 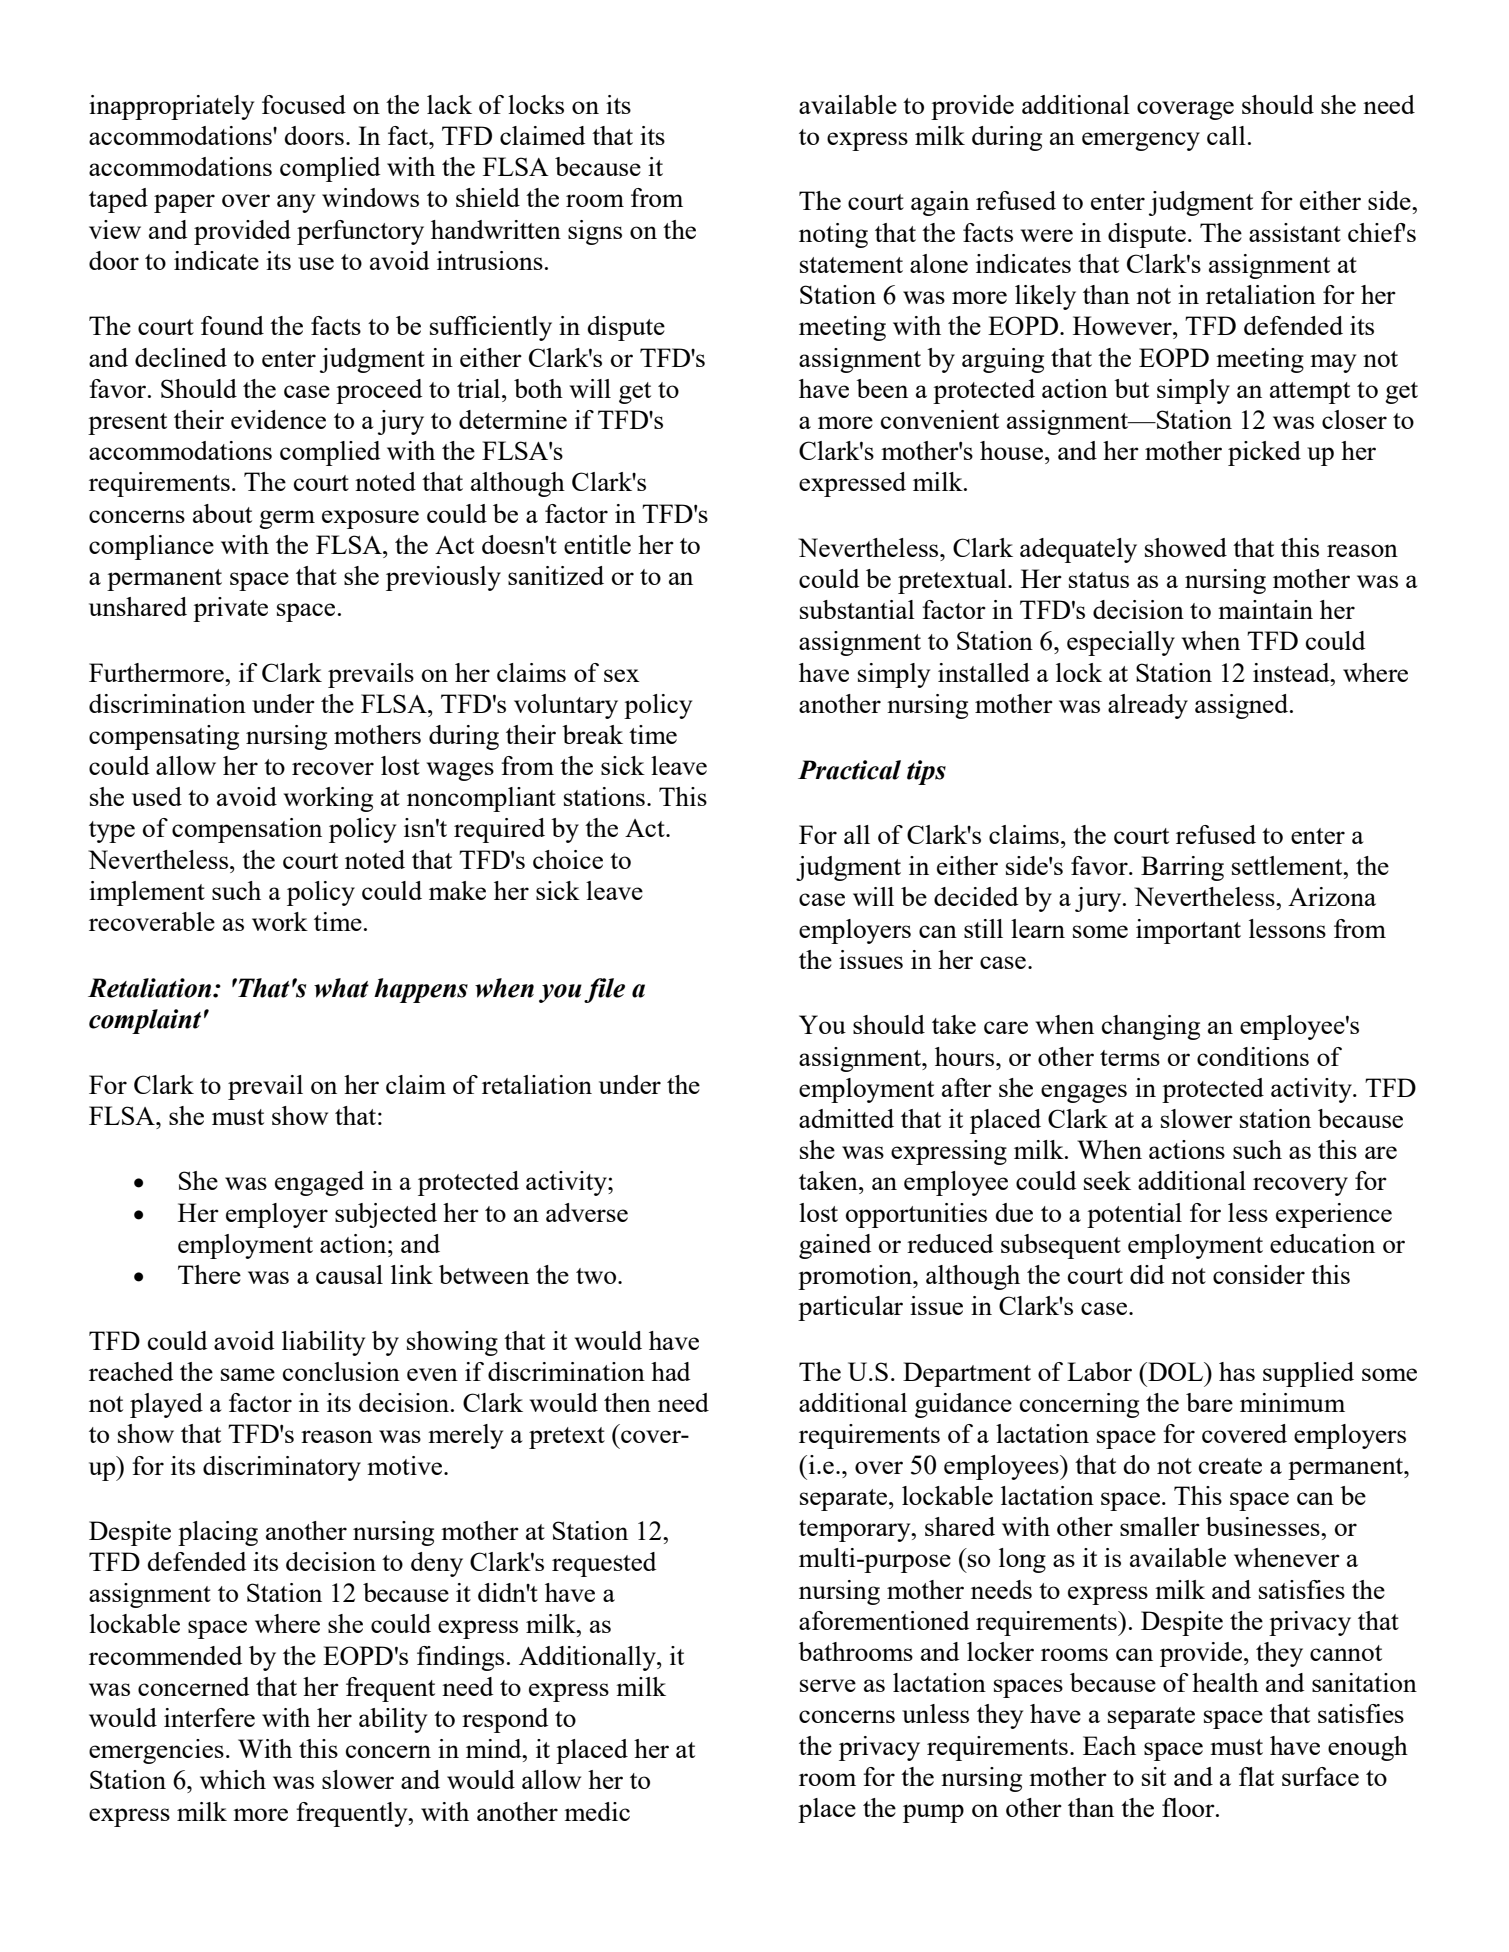 I want to click on call, so click(x=1226, y=135).
